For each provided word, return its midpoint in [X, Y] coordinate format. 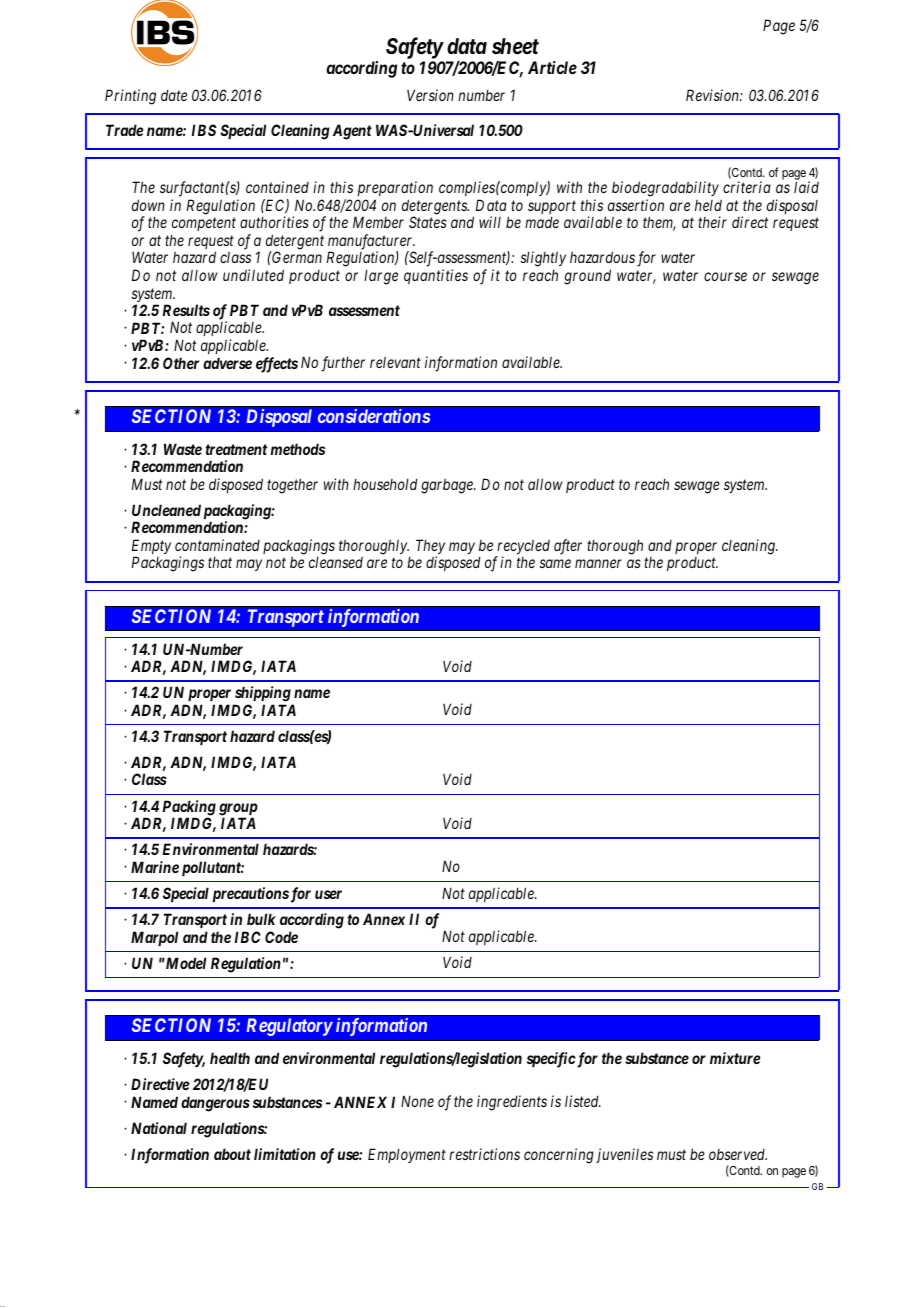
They [430, 548]
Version [430, 95]
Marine [155, 867]
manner [598, 563]
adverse [227, 363]
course [725, 276]
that [220, 562]
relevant [395, 362]
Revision [713, 95]
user [328, 894]
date [174, 95]
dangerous [215, 1104]
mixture [735, 1058]
